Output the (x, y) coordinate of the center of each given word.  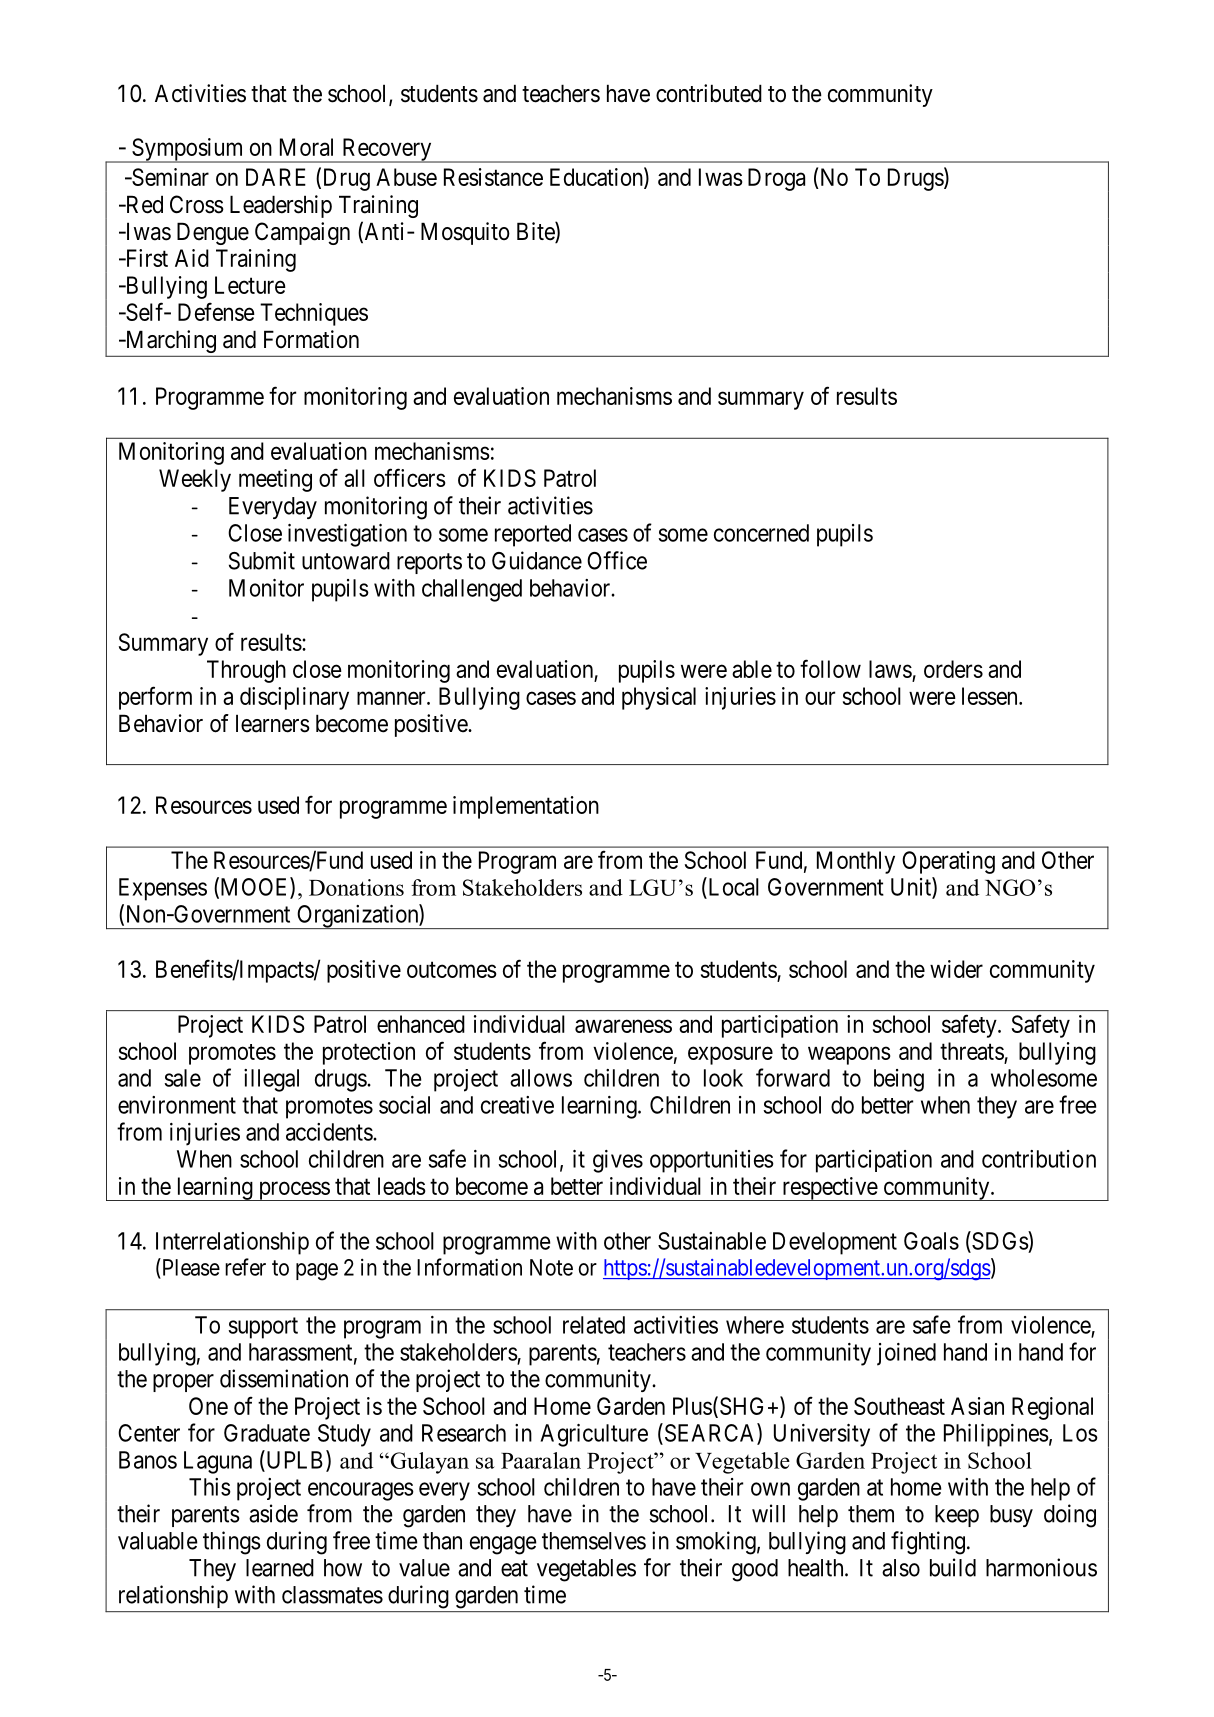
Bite (536, 232)
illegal (271, 1080)
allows (541, 1078)
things (232, 1543)
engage (503, 1545)
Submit (262, 560)
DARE (276, 177)
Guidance (537, 560)
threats (972, 1051)
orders (953, 669)
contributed (709, 93)
